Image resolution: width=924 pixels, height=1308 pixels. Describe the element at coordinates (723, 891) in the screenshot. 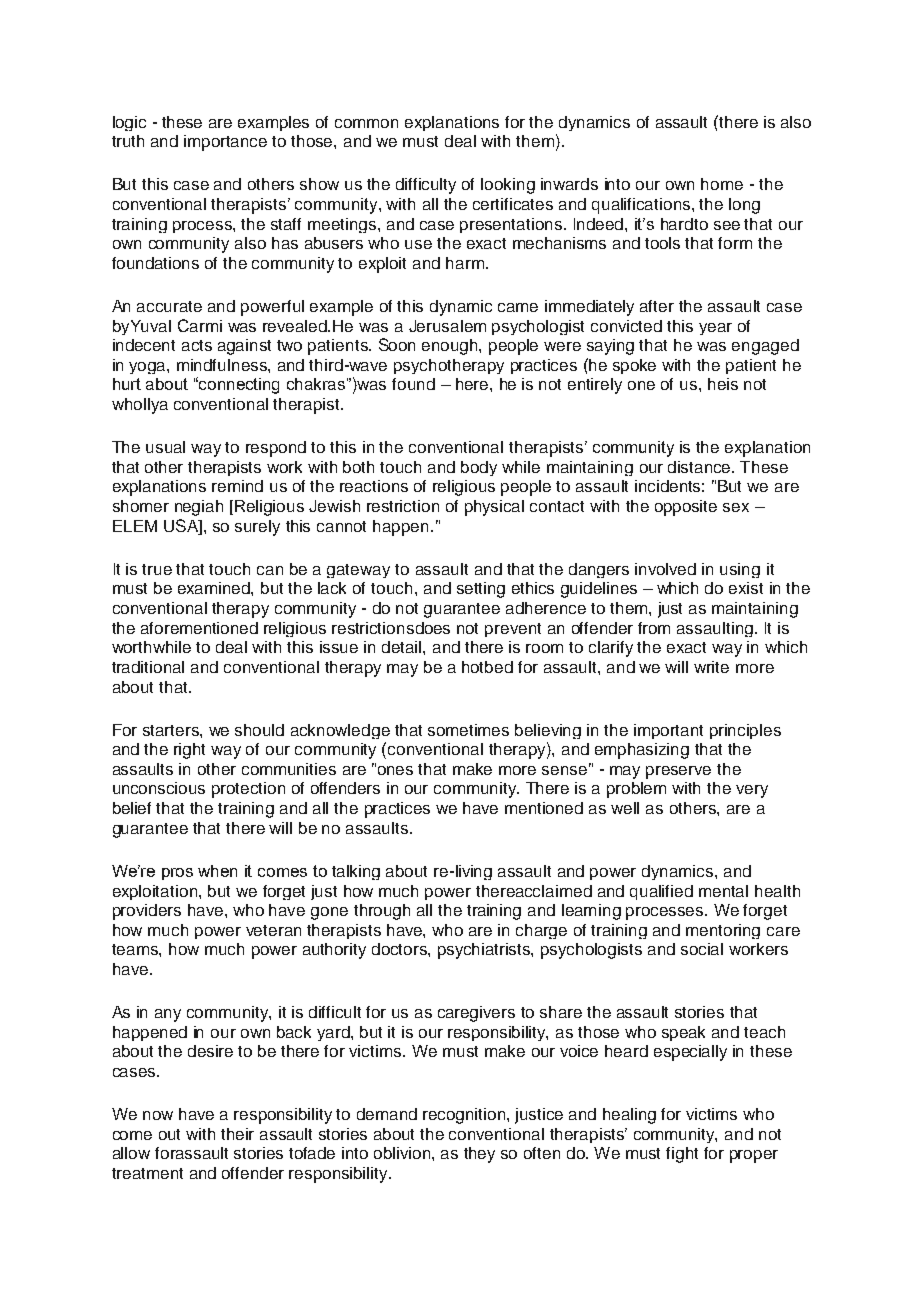

I see `mental` at that location.
